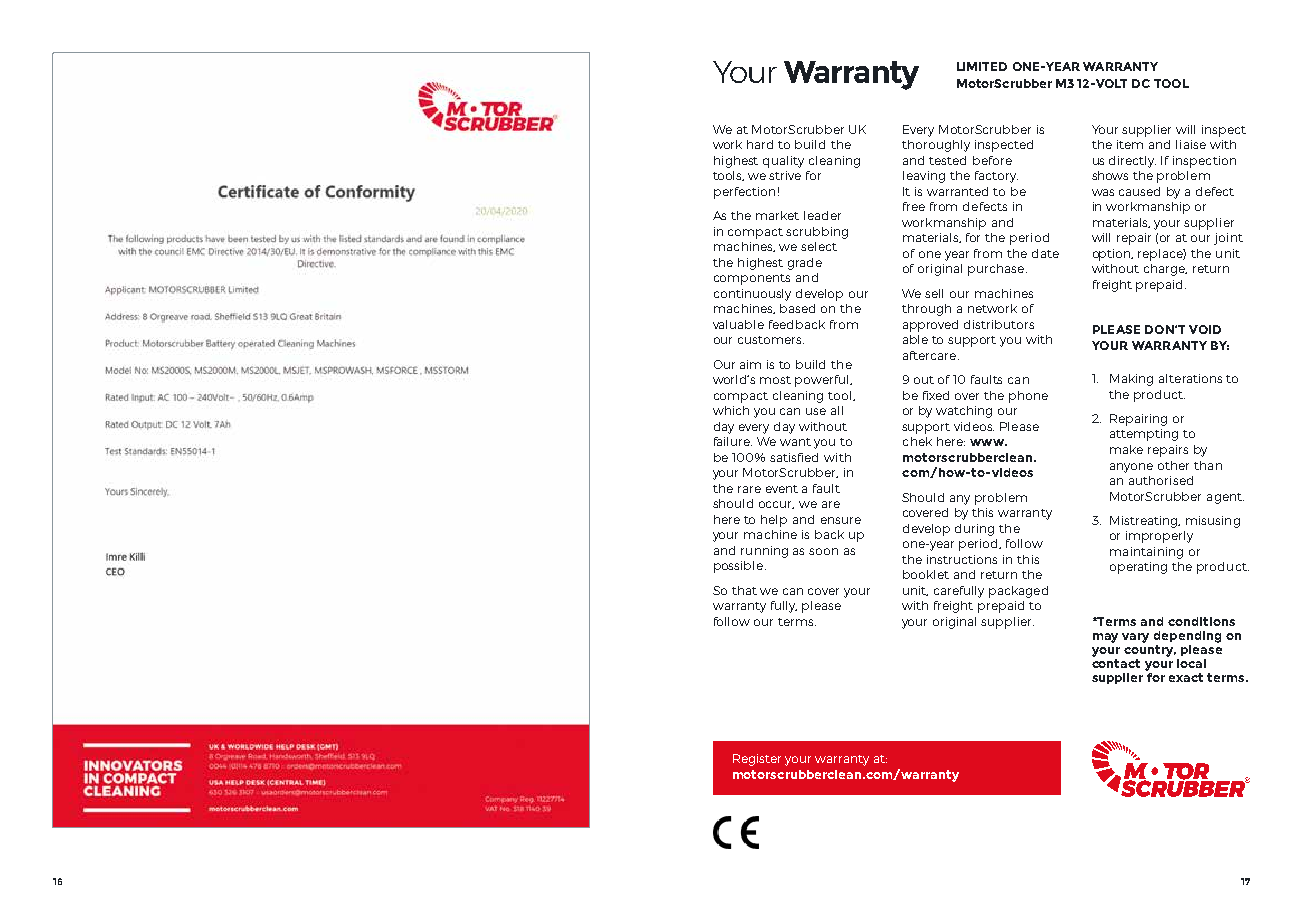 The height and width of the page is (924, 1303). What do you see at coordinates (1116, 663) in the page?
I see `contact` at bounding box center [1116, 663].
